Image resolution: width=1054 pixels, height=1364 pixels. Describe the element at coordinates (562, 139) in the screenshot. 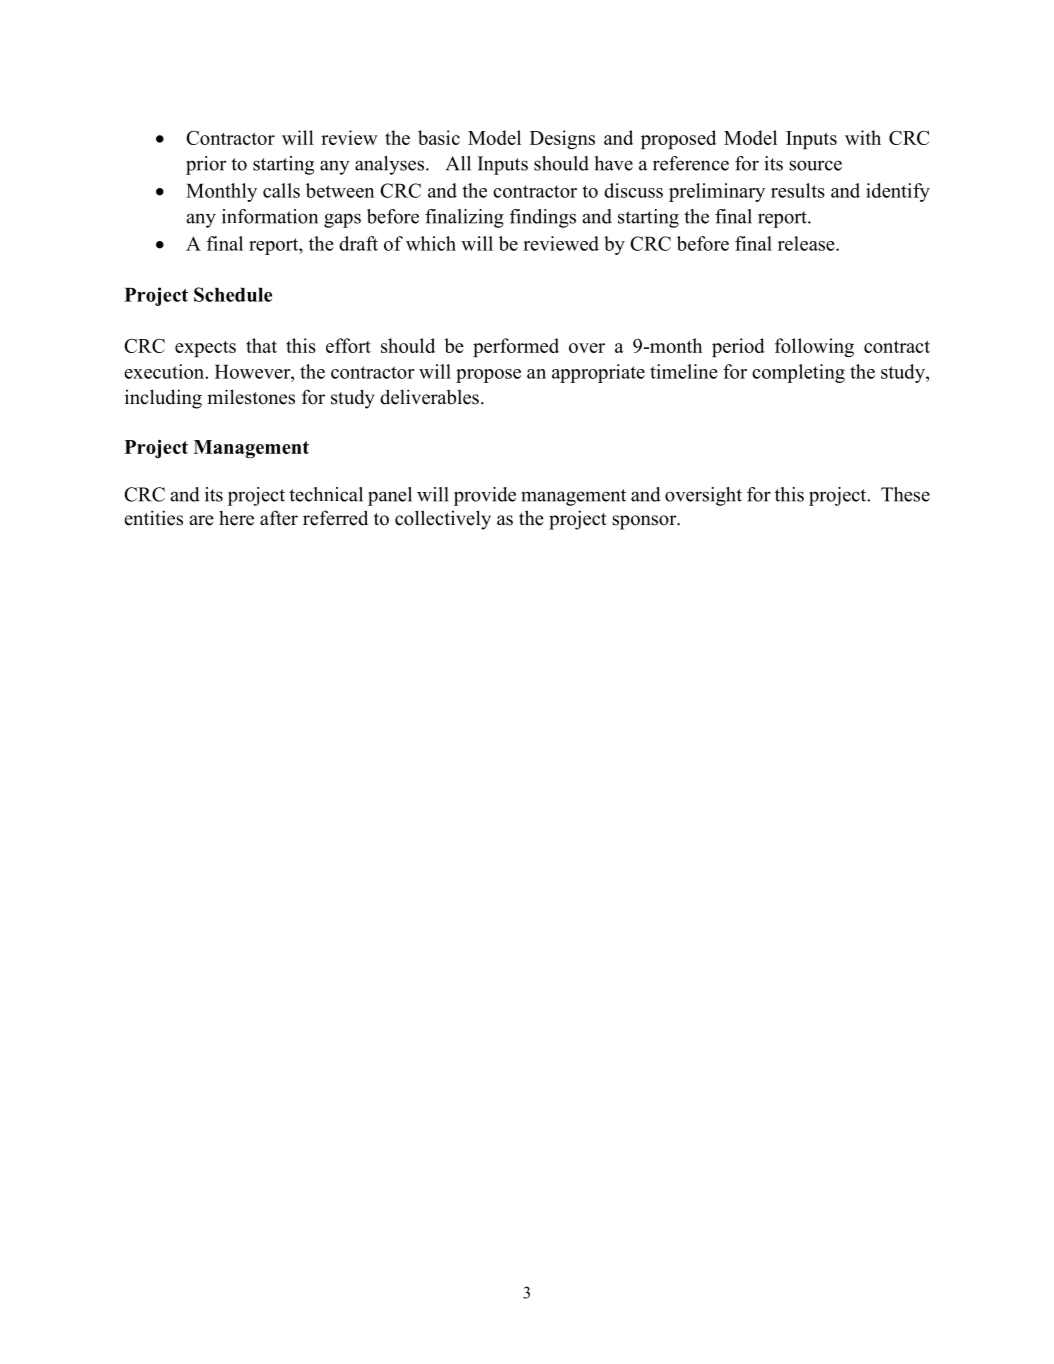

I see `Designs` at that location.
